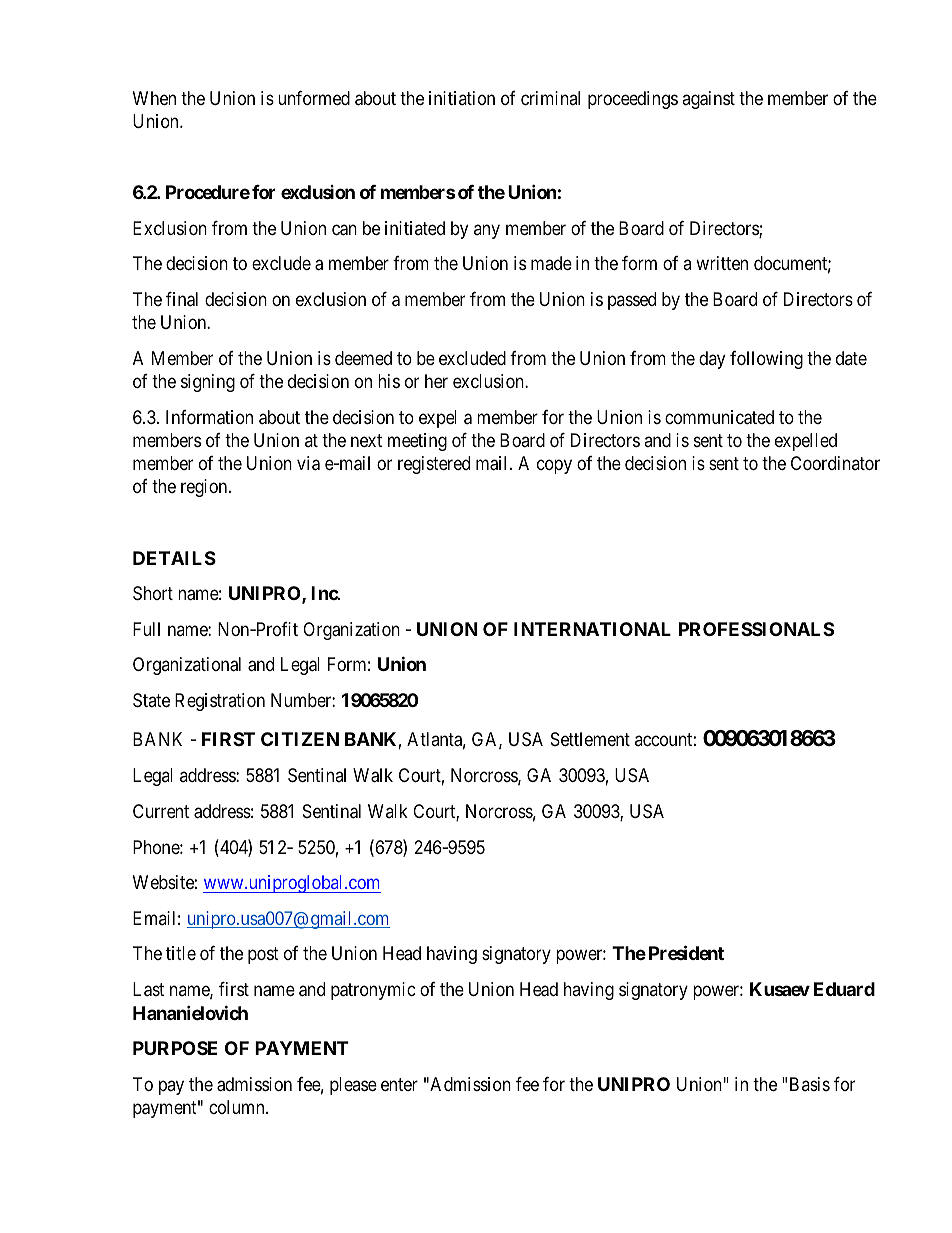  What do you see at coordinates (462, 98) in the screenshot?
I see `initiation` at bounding box center [462, 98].
